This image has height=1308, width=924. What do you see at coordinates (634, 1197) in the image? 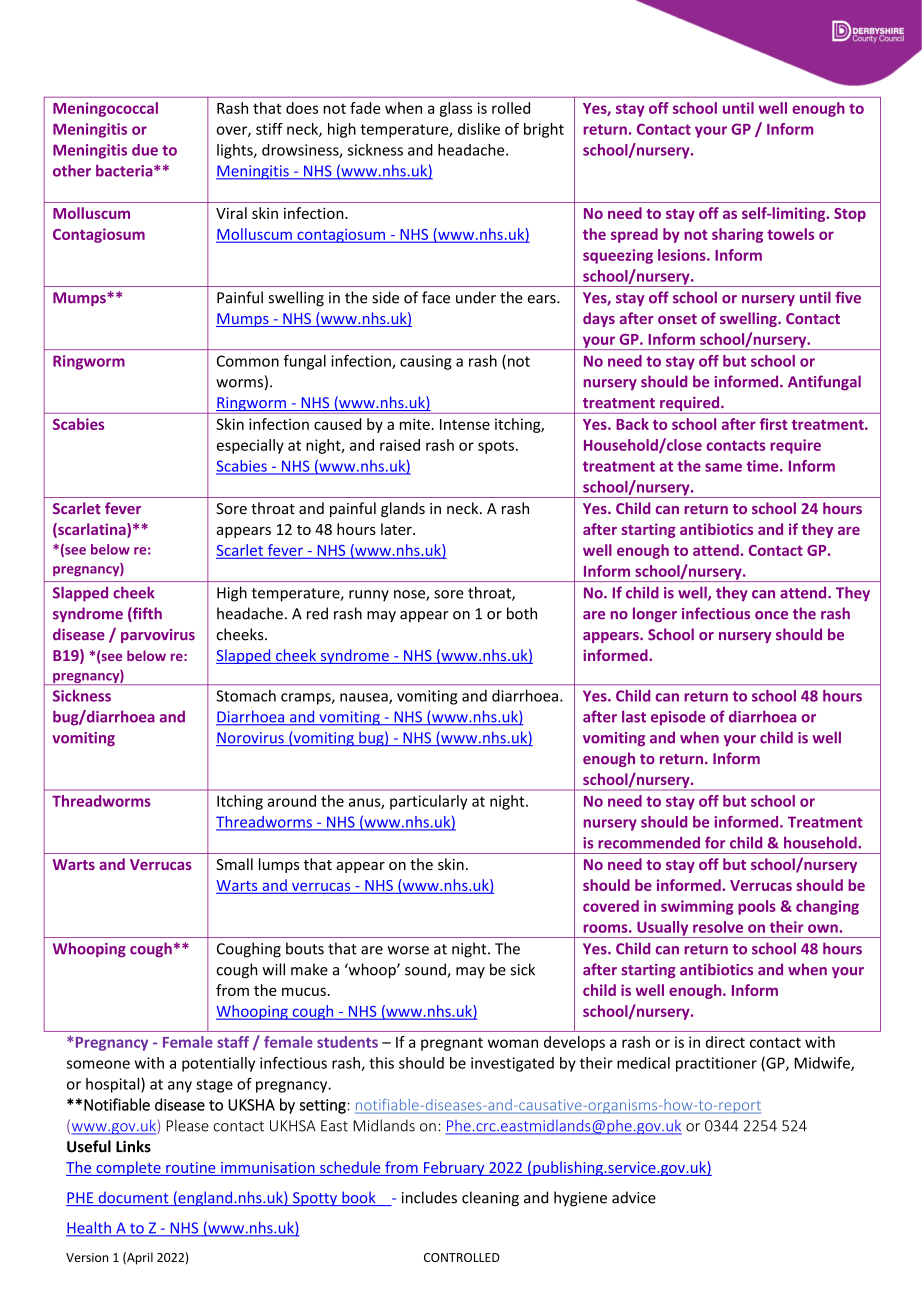
I see `advice` at bounding box center [634, 1197].
